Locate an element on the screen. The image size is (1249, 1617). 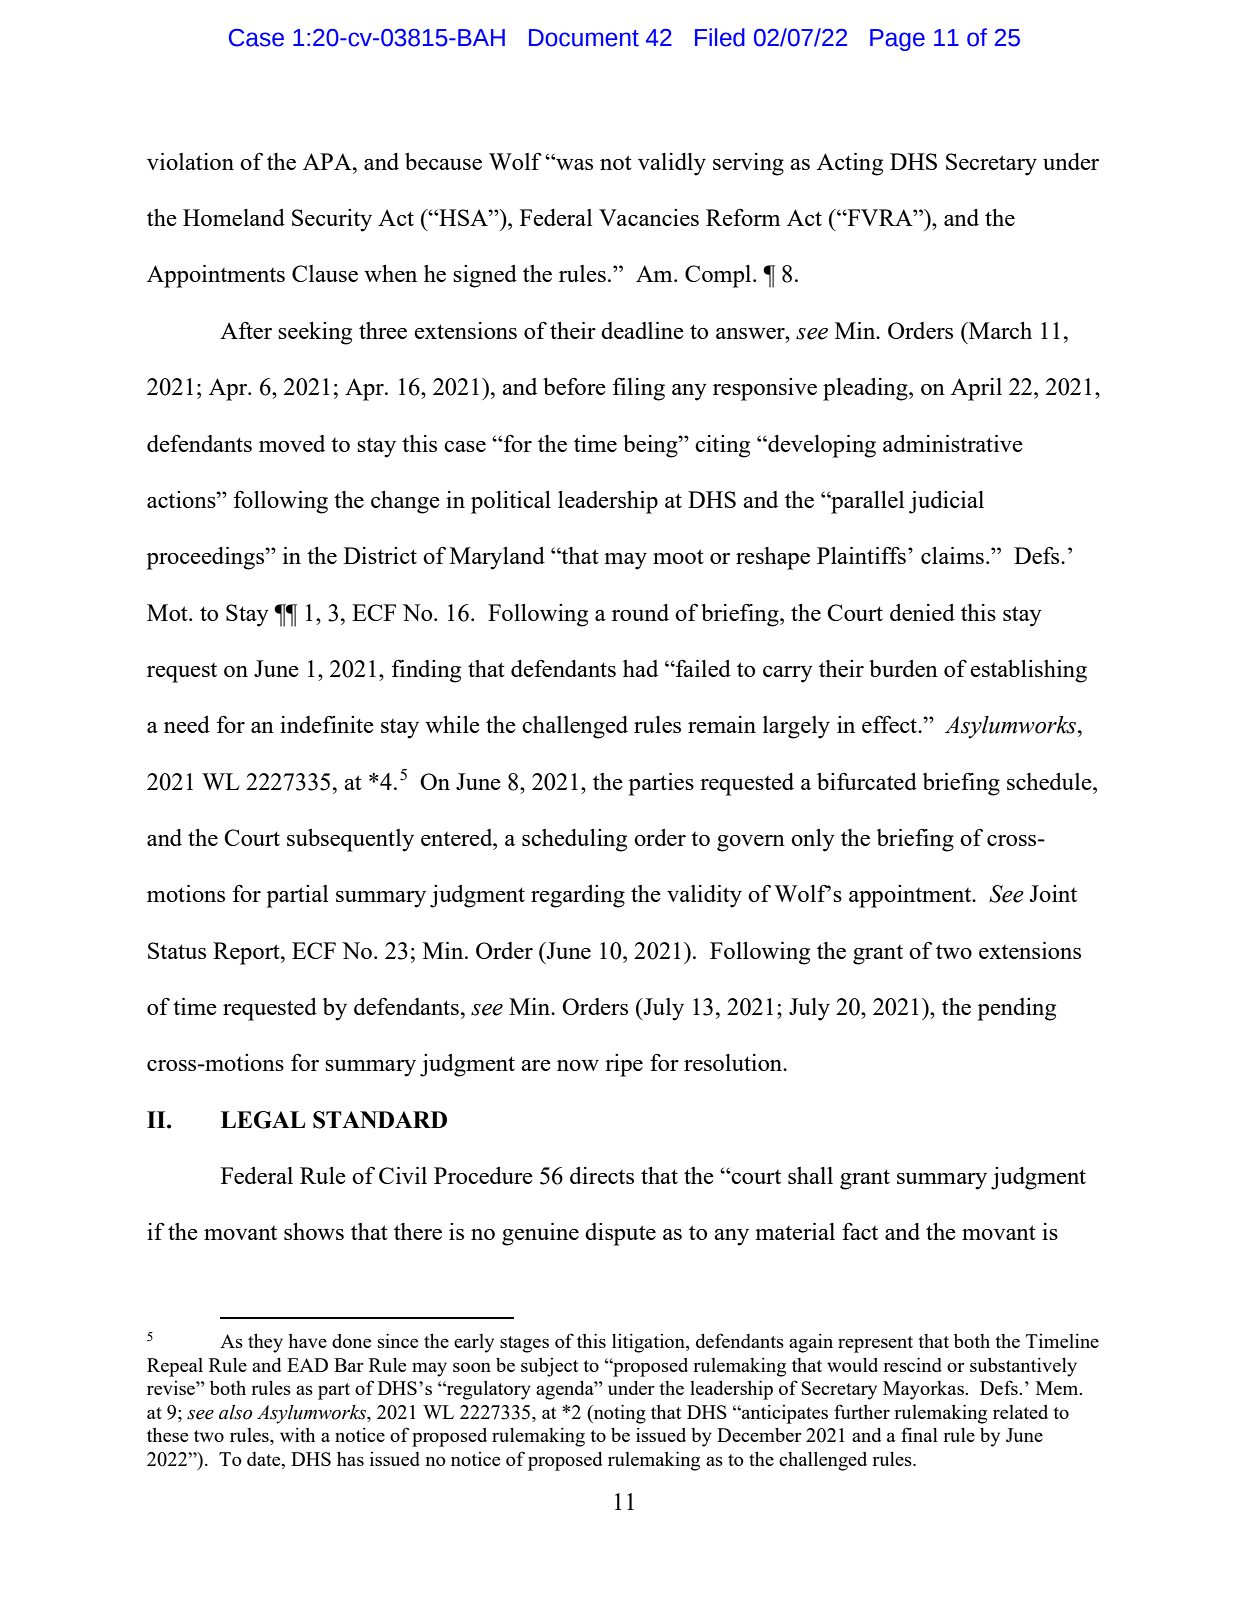
final is located at coordinates (919, 1434).
